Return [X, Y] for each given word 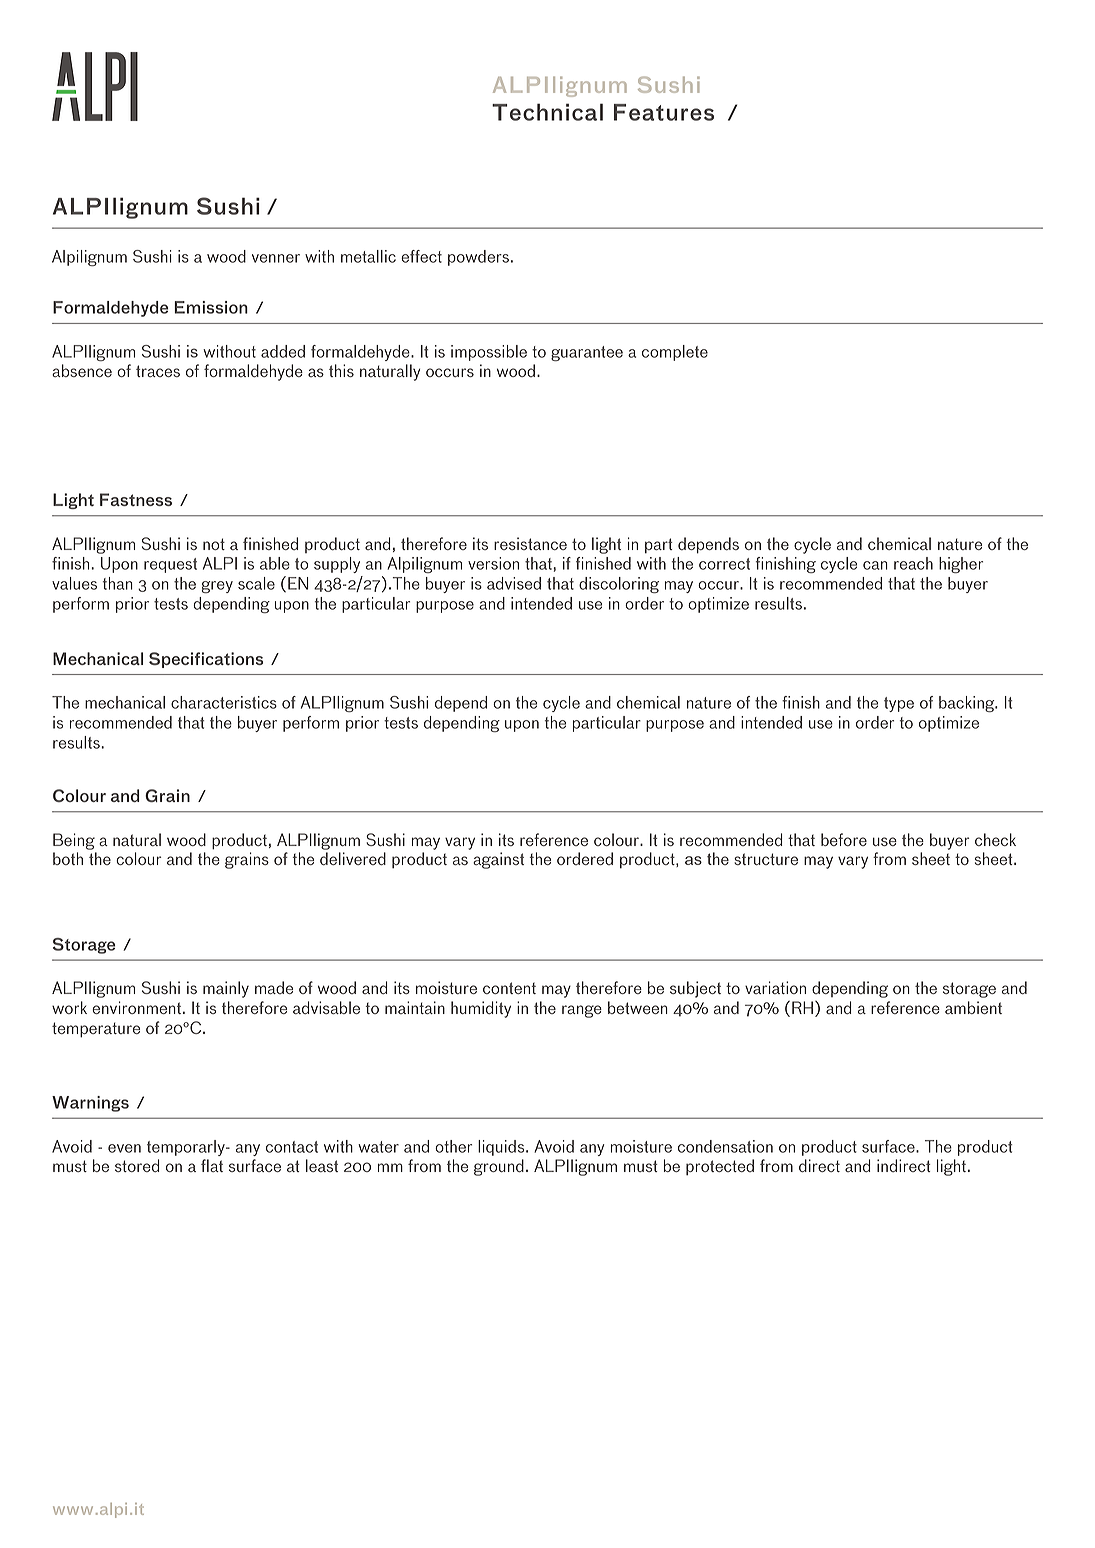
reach [913, 563]
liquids [502, 1148]
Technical [547, 112]
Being [74, 841]
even [124, 1148]
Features [664, 112]
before [844, 839]
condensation [725, 1146]
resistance [530, 543]
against [498, 860]
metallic [368, 256]
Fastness [136, 499]
